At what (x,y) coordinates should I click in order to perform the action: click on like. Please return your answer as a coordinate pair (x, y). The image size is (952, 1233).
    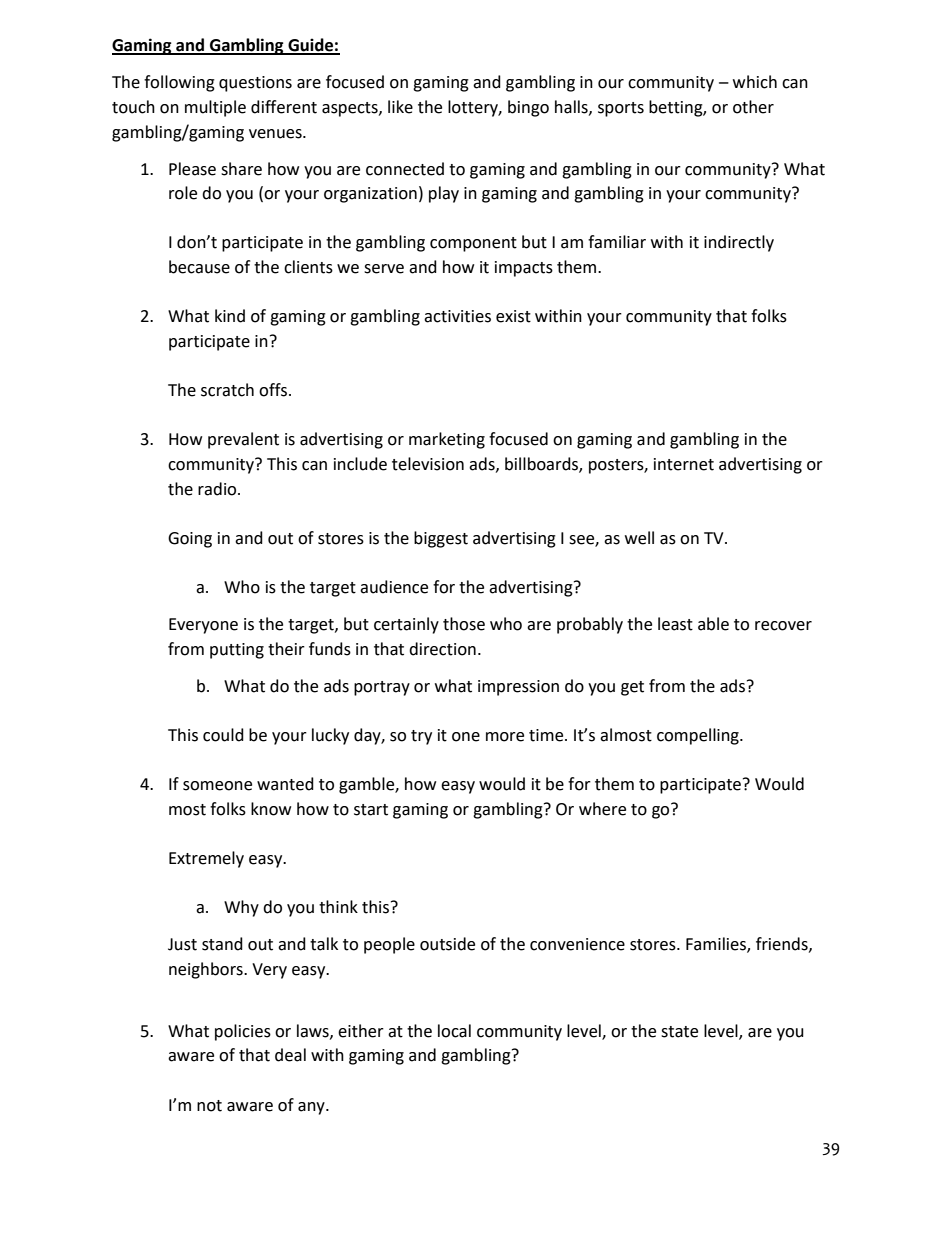
    Looking at the image, I should click on (400, 107).
